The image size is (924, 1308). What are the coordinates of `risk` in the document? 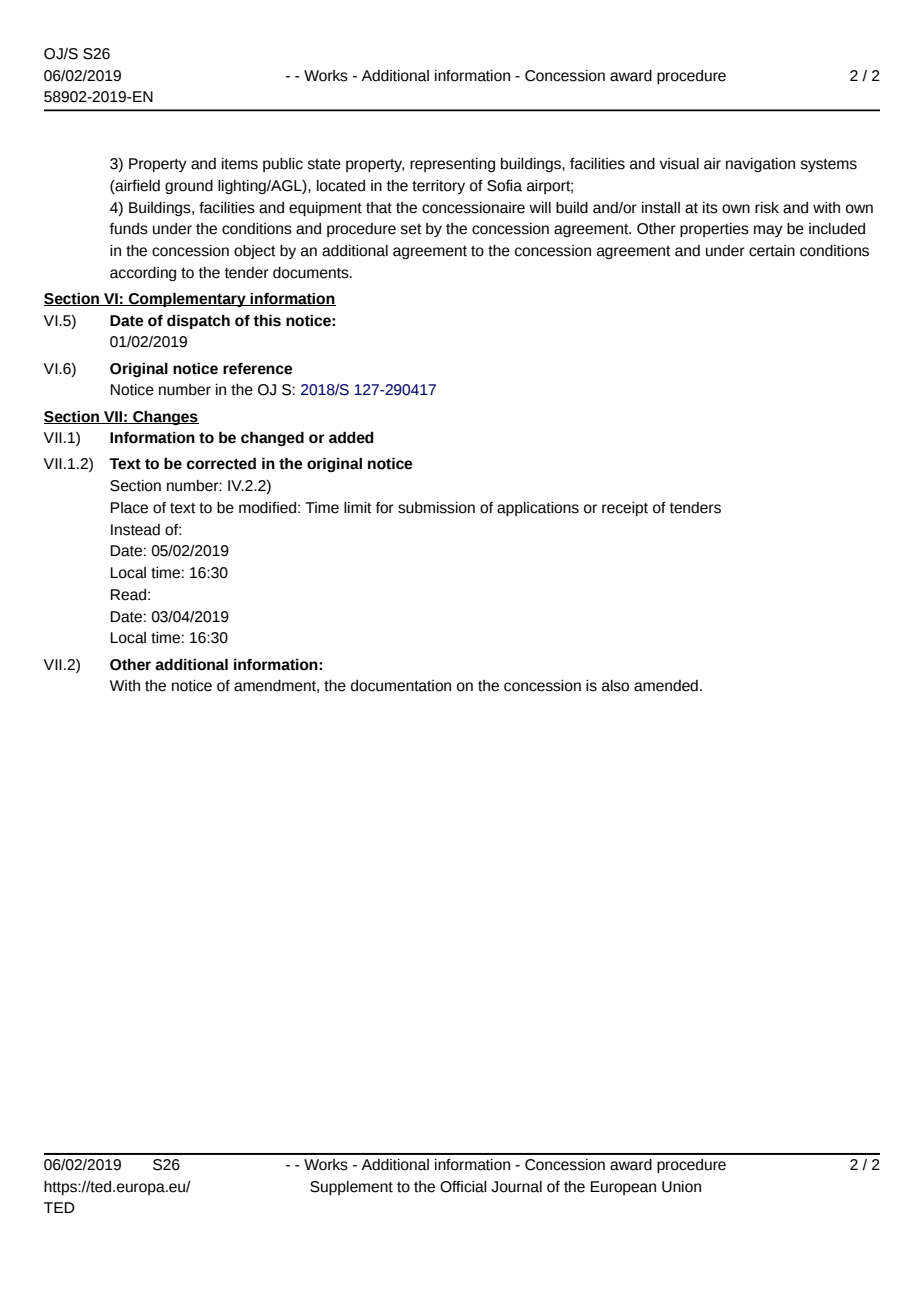 It's located at (767, 208).
